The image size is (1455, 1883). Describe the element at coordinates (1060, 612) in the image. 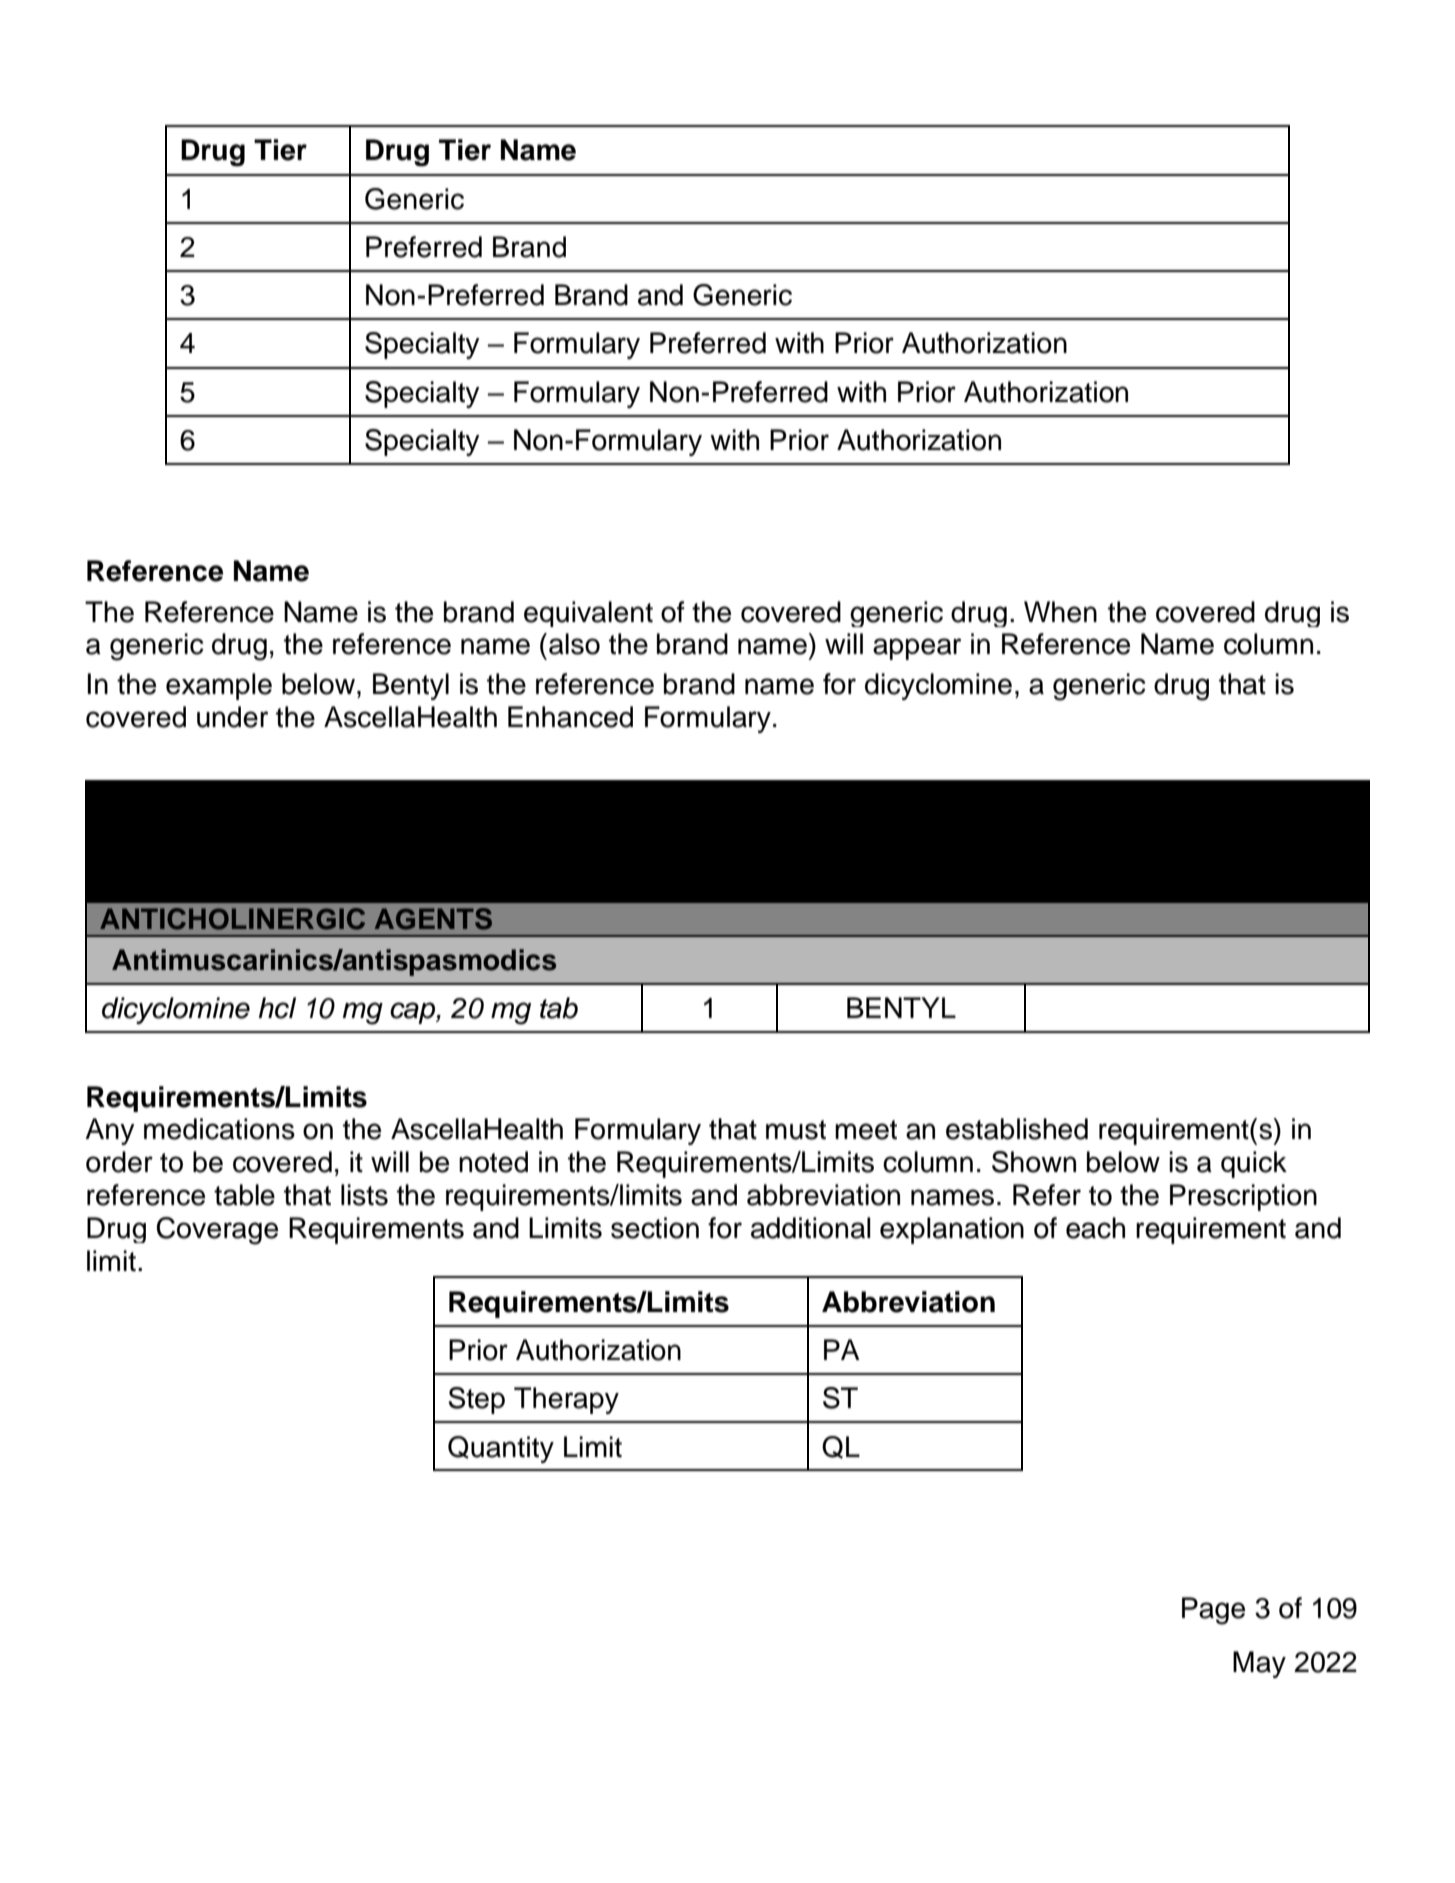

I see `When` at that location.
